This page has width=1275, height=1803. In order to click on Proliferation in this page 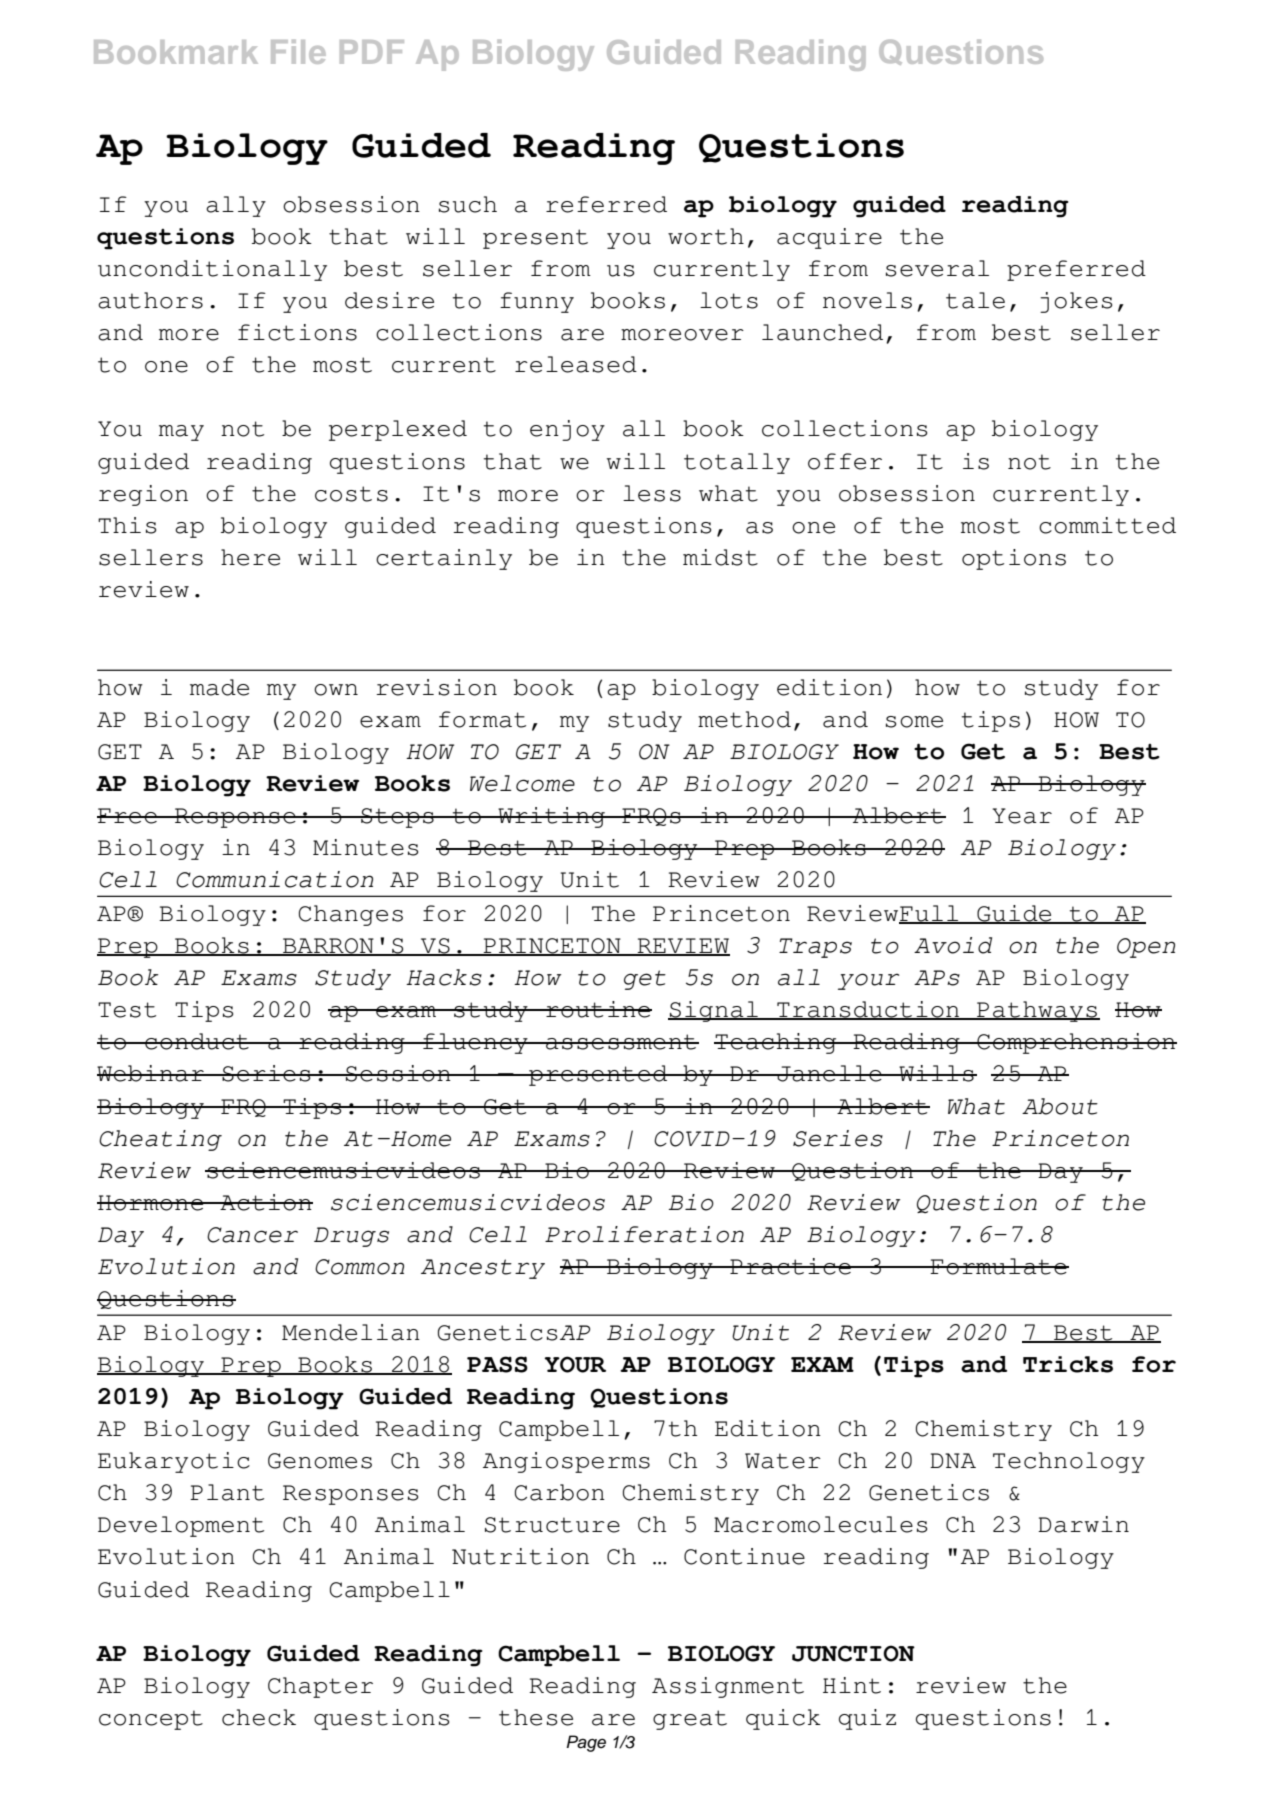, I will do `click(644, 1234)`.
